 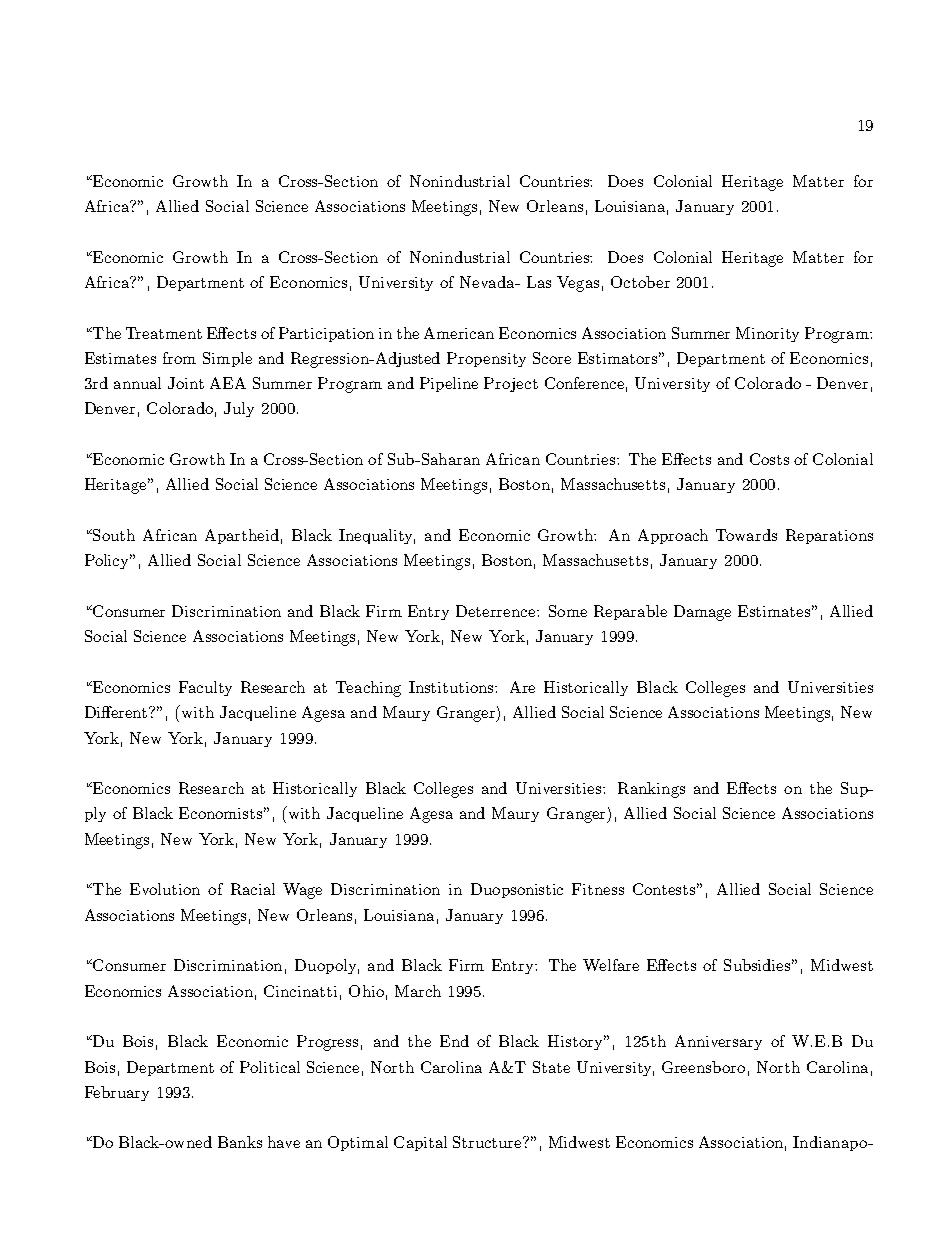 What do you see at coordinates (746, 535) in the screenshot?
I see `Towards` at bounding box center [746, 535].
